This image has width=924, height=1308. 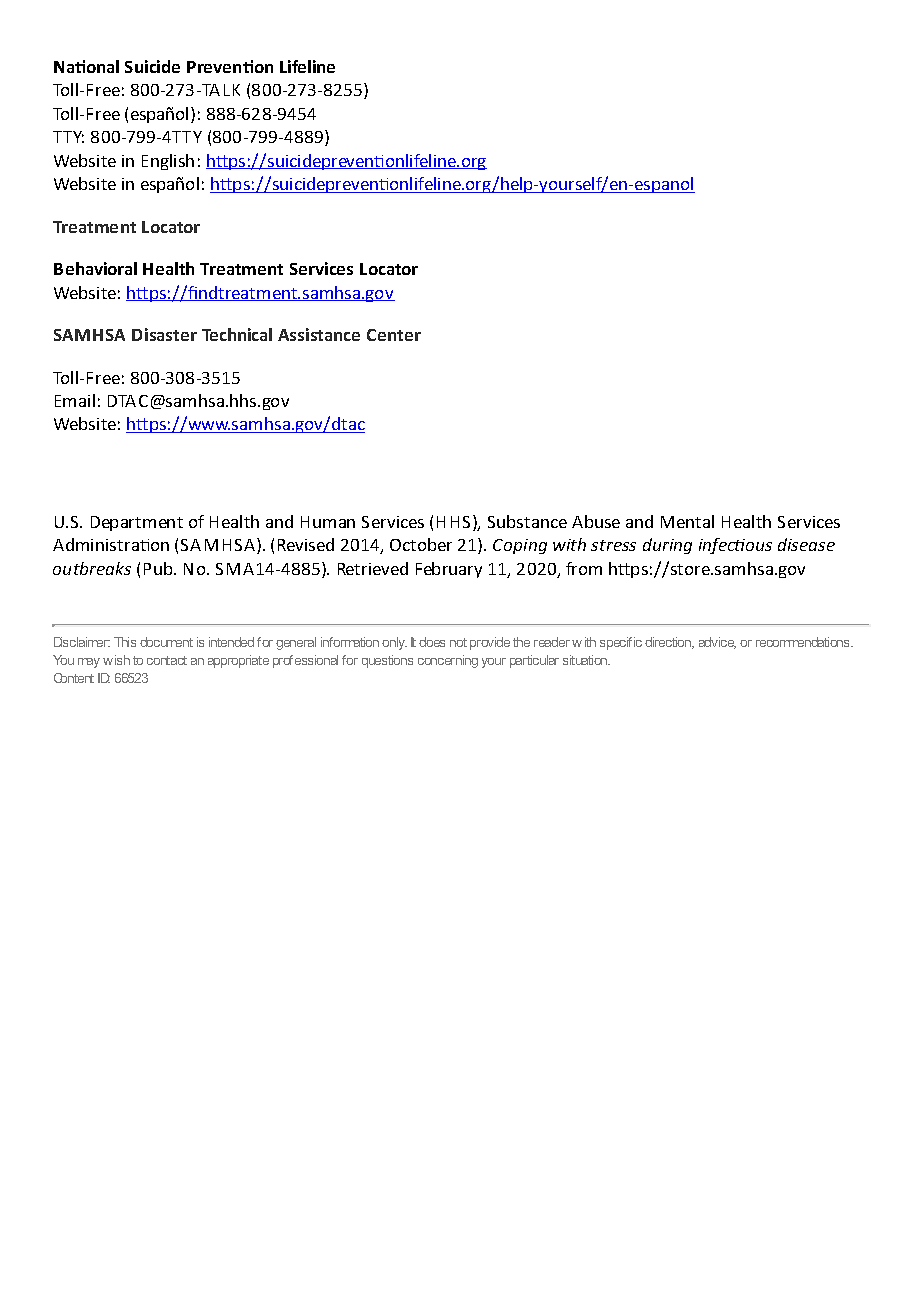 What do you see at coordinates (168, 162) in the image?
I see `English` at bounding box center [168, 162].
